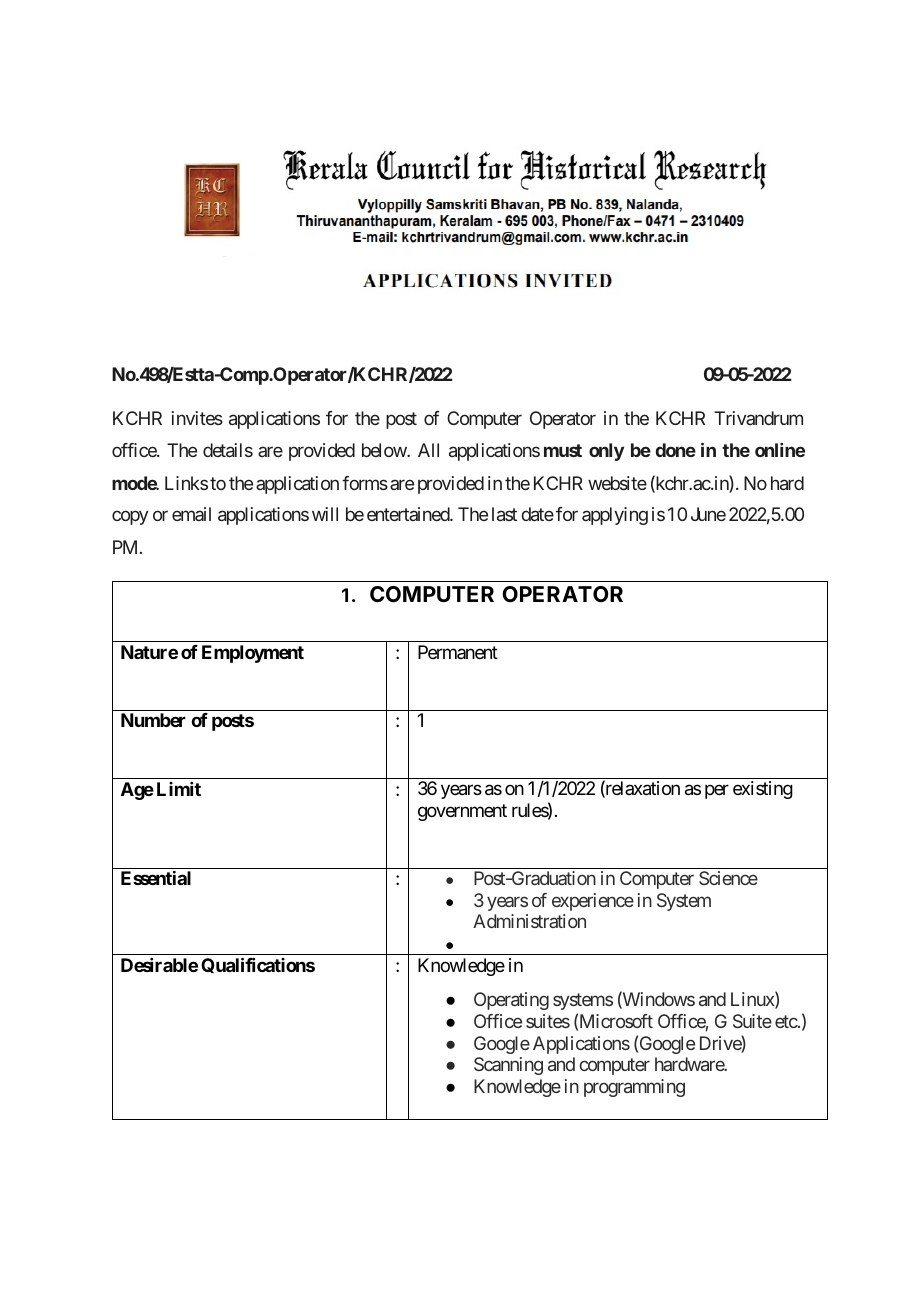 This document has height=1307, width=924. Describe the element at coordinates (179, 789) in the document. I see `Limit` at that location.
